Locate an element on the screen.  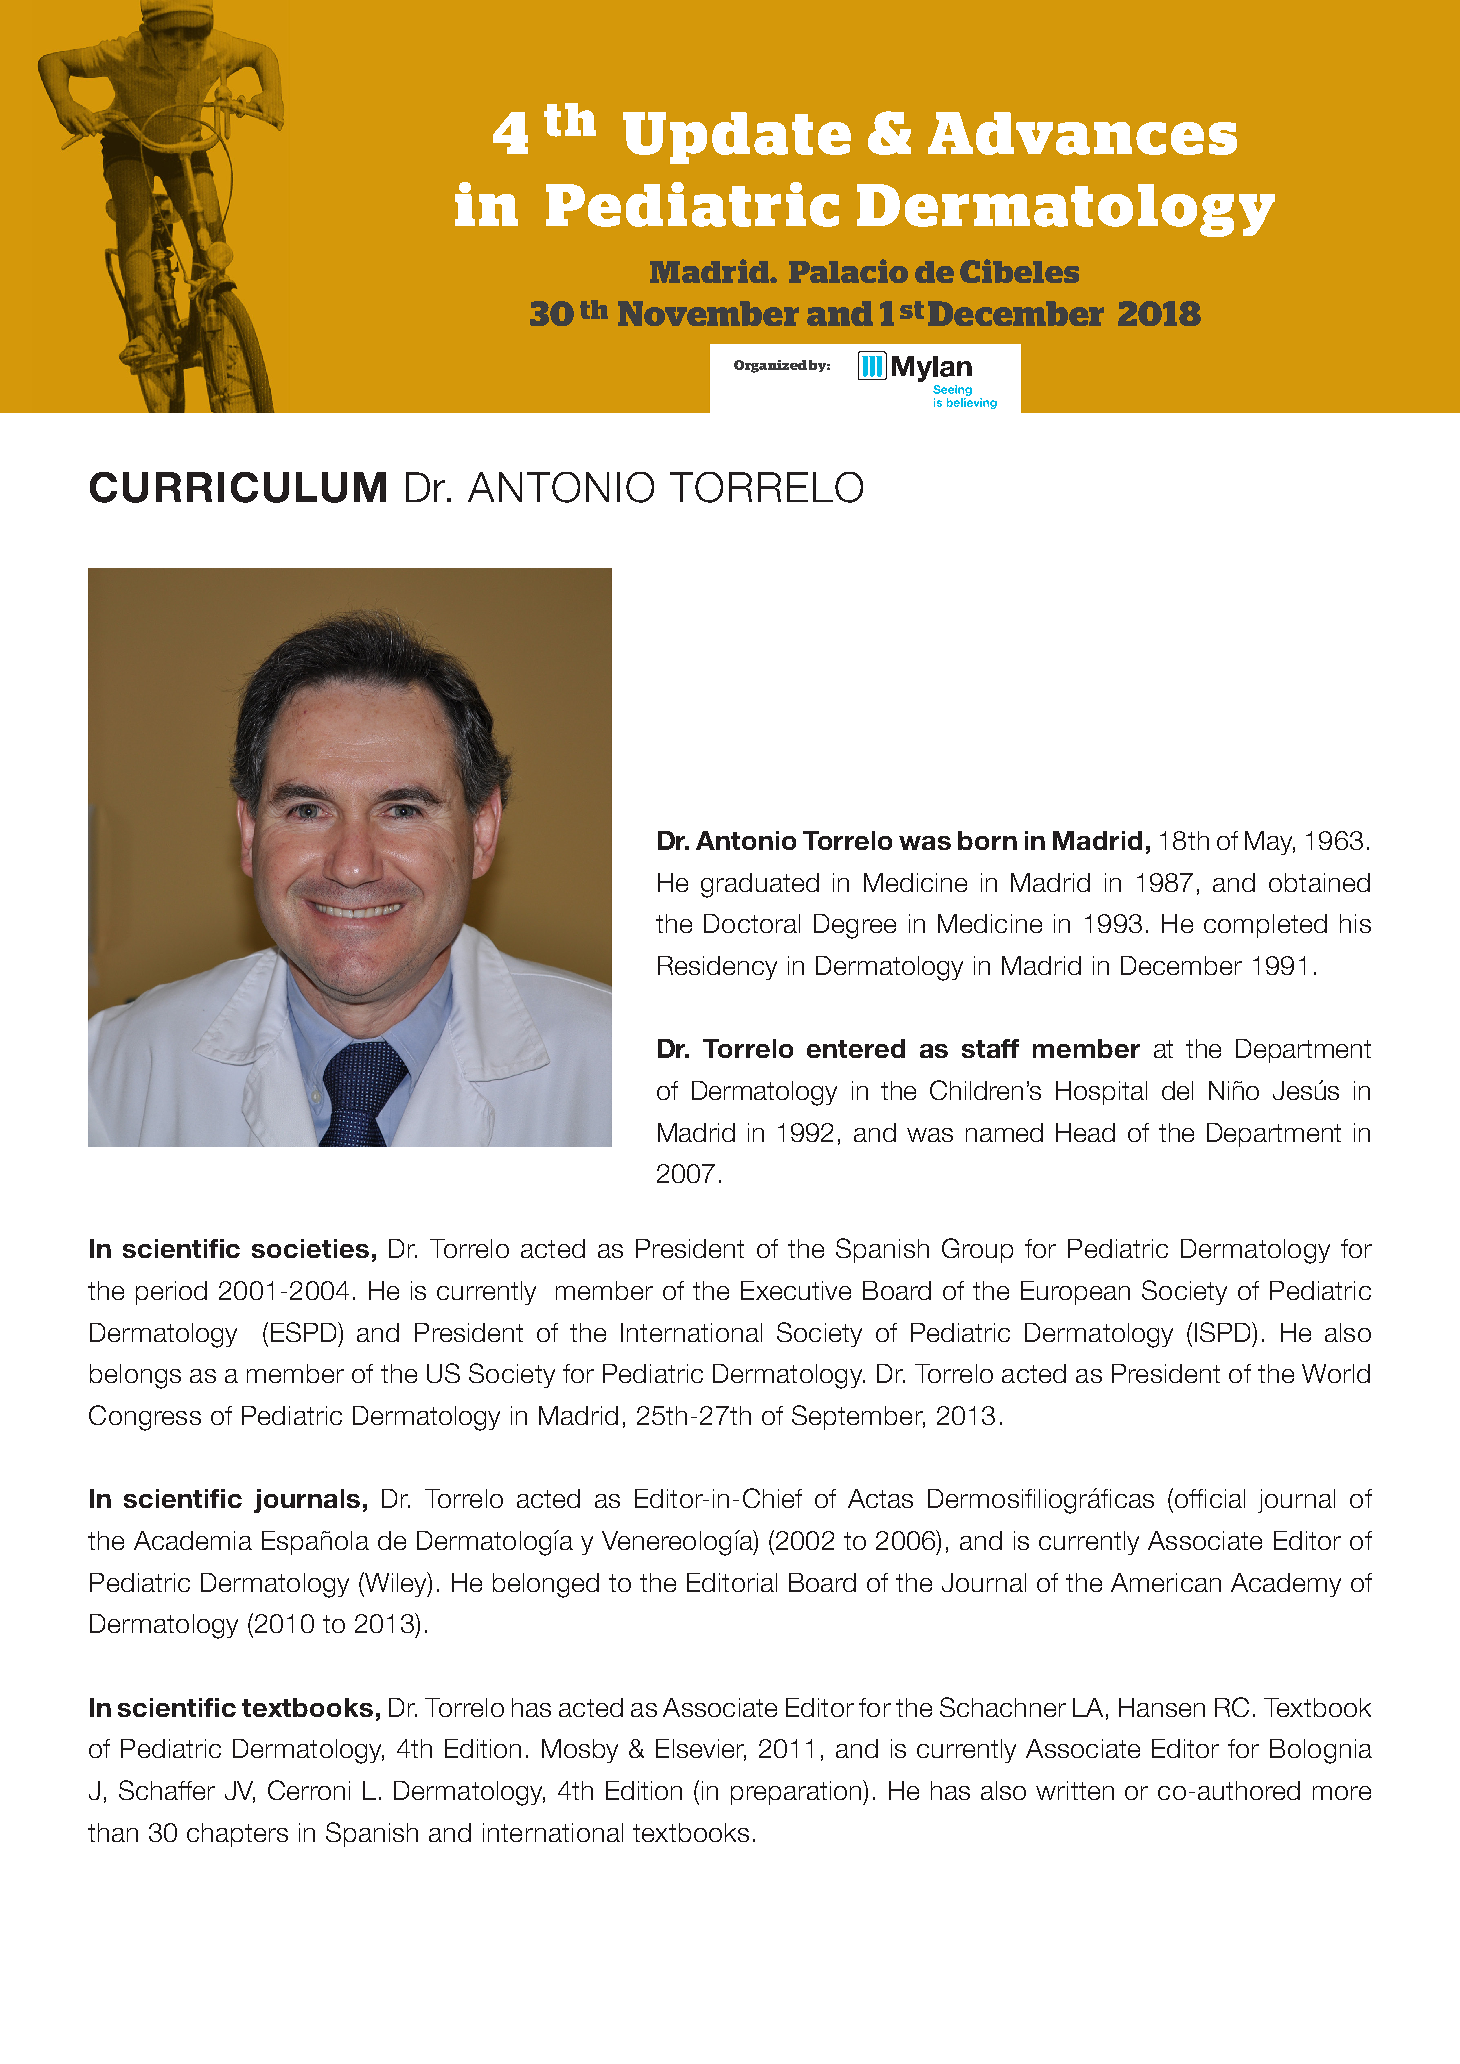
societies is located at coordinates (310, 1248).
